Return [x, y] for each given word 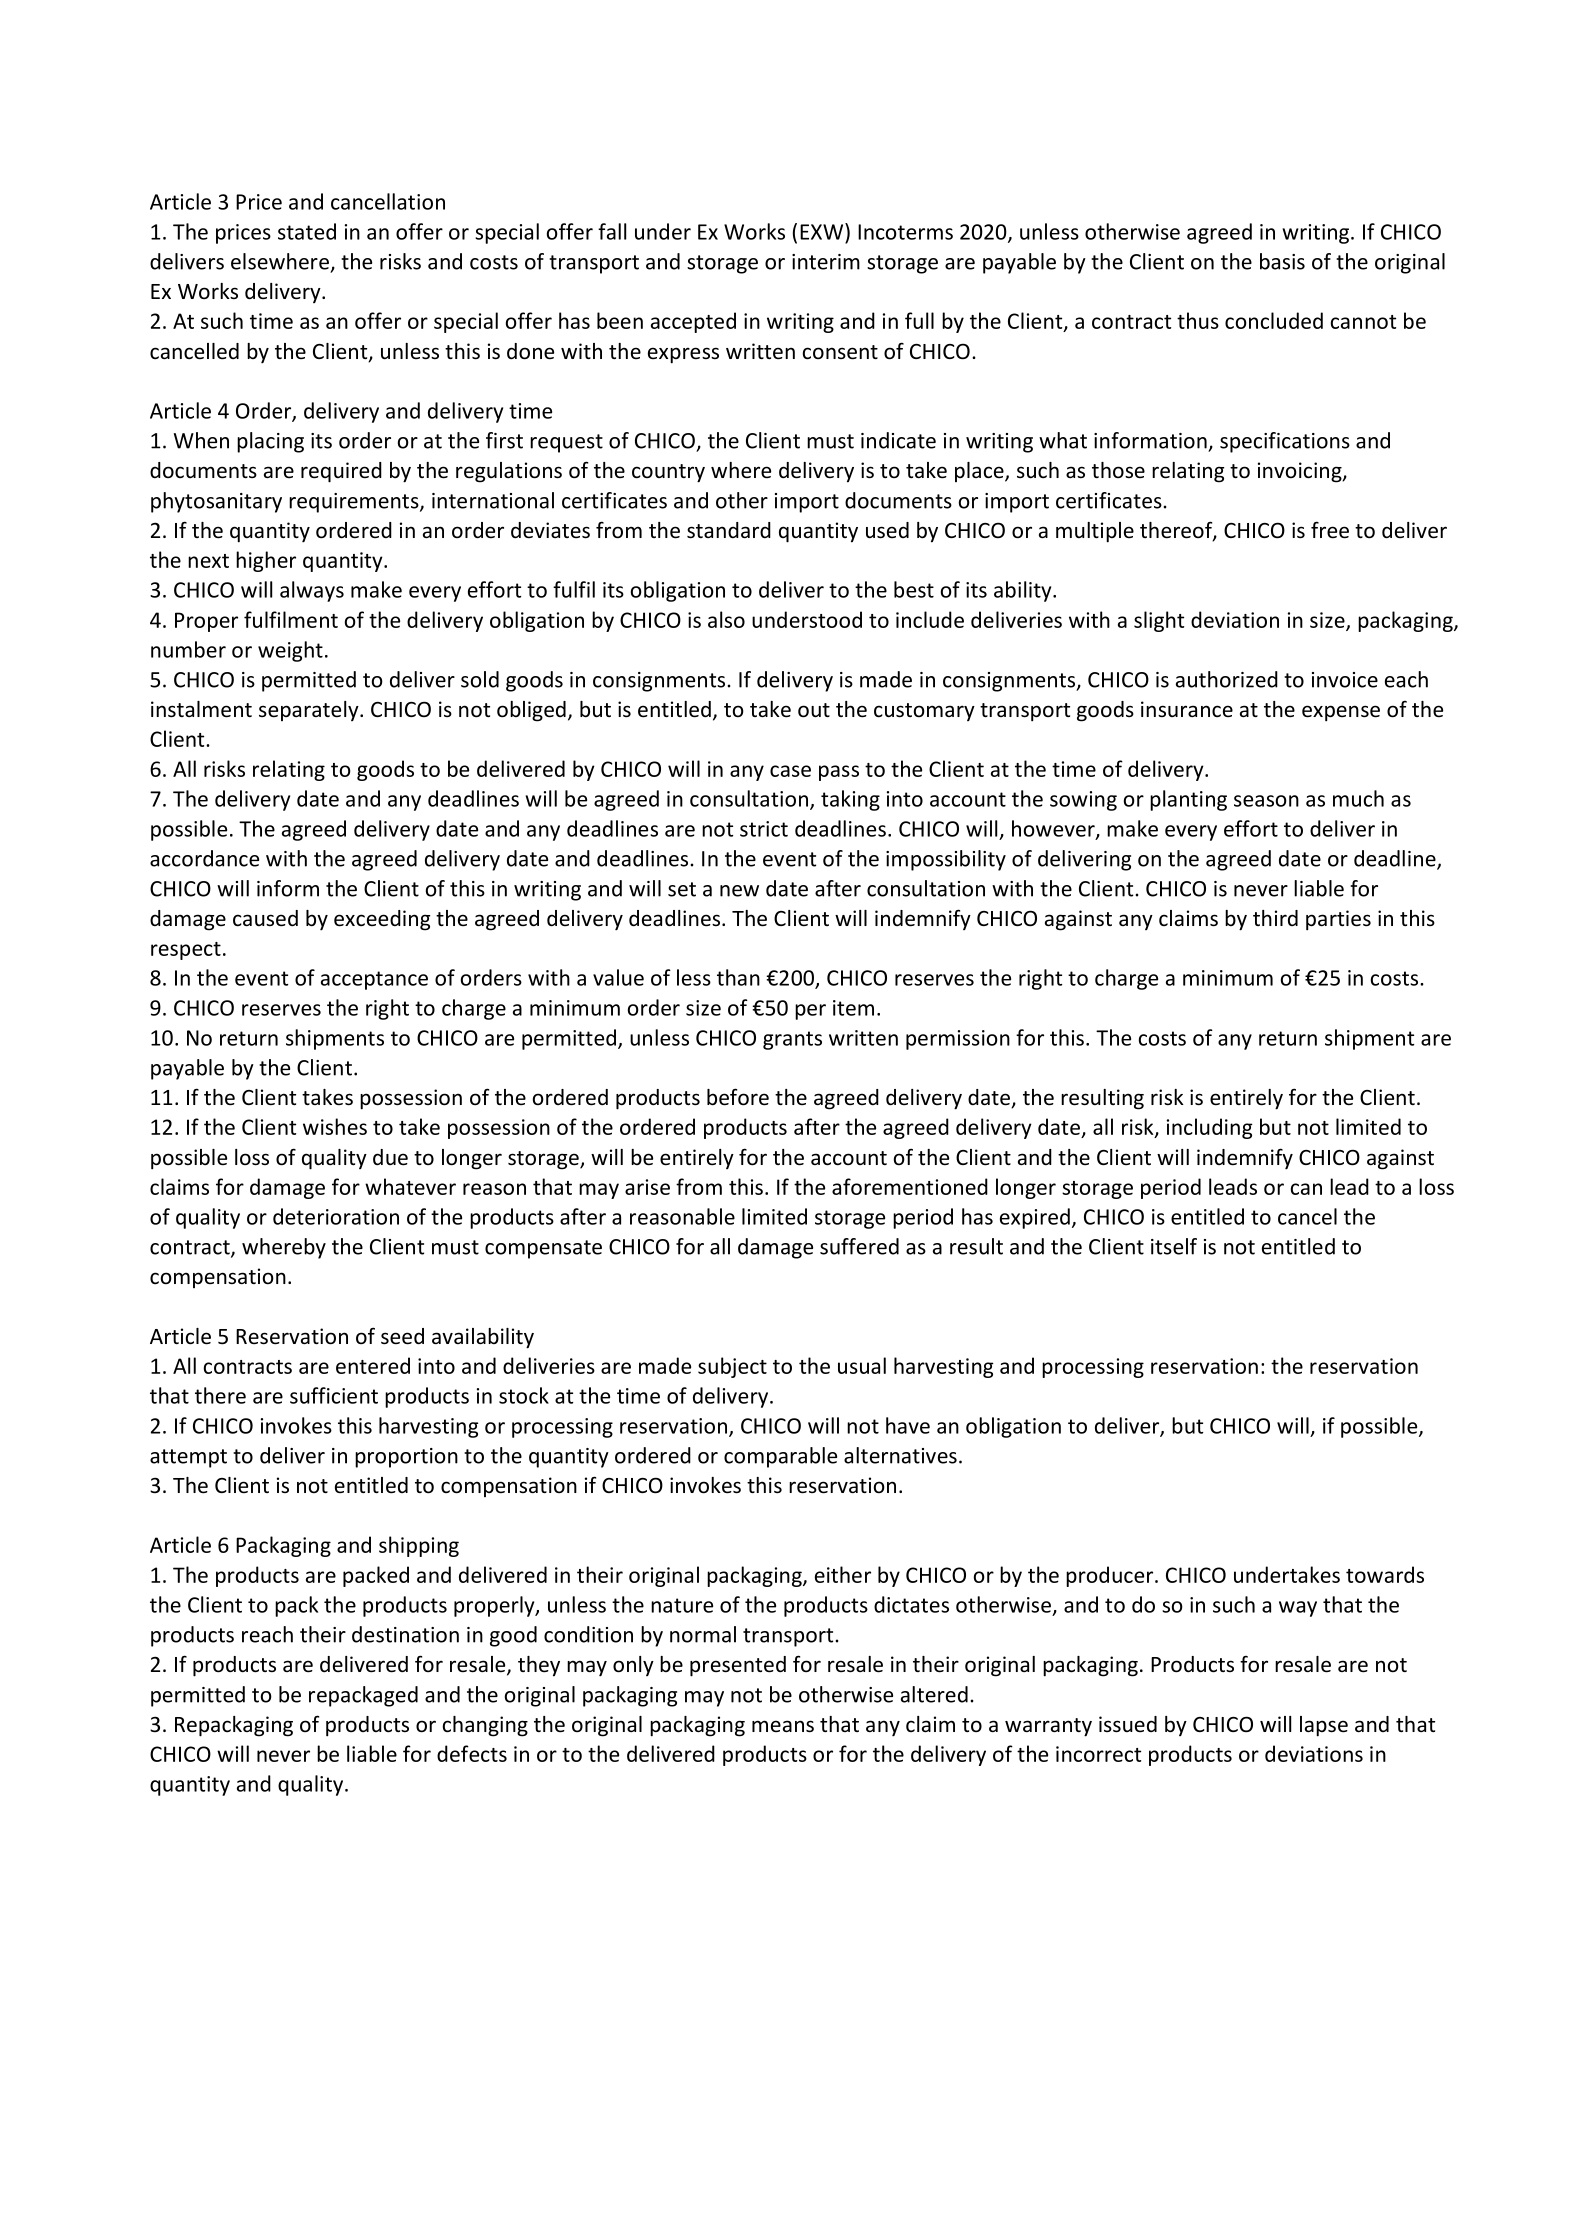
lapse [1324, 1726]
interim [826, 262]
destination [405, 1634]
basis [1282, 261]
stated [307, 231]
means [783, 1726]
